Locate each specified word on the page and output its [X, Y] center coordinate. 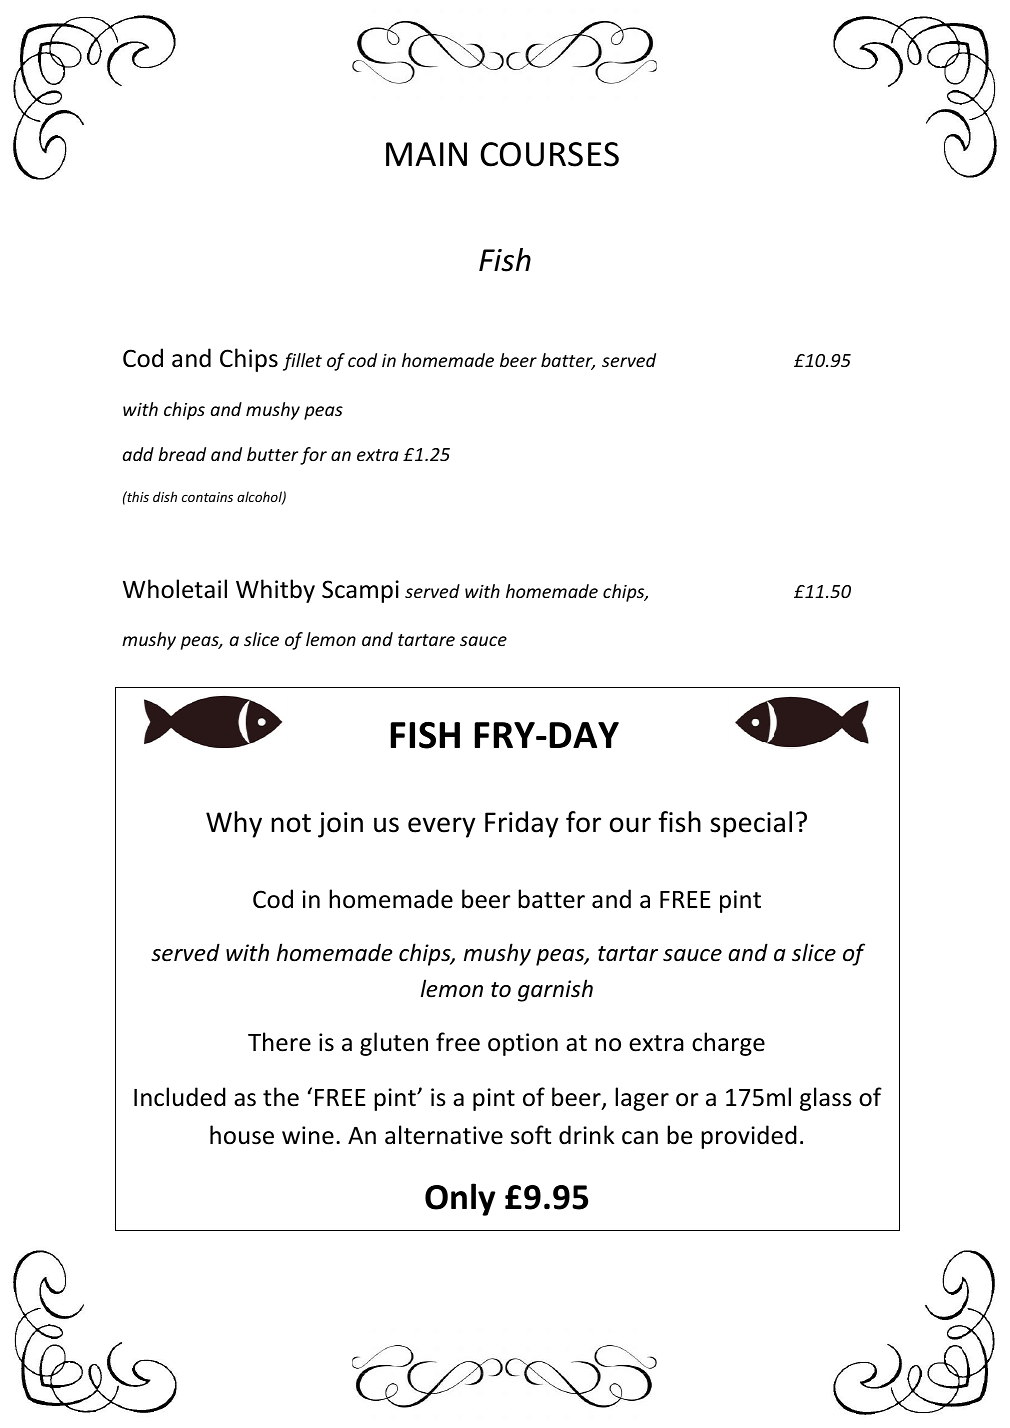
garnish [555, 990]
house [242, 1135]
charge [728, 1044]
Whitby [275, 591]
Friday [522, 824]
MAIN [426, 154]
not [291, 823]
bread [182, 454]
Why [234, 824]
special [751, 824]
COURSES [549, 154]
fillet [302, 362]
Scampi [360, 591]
